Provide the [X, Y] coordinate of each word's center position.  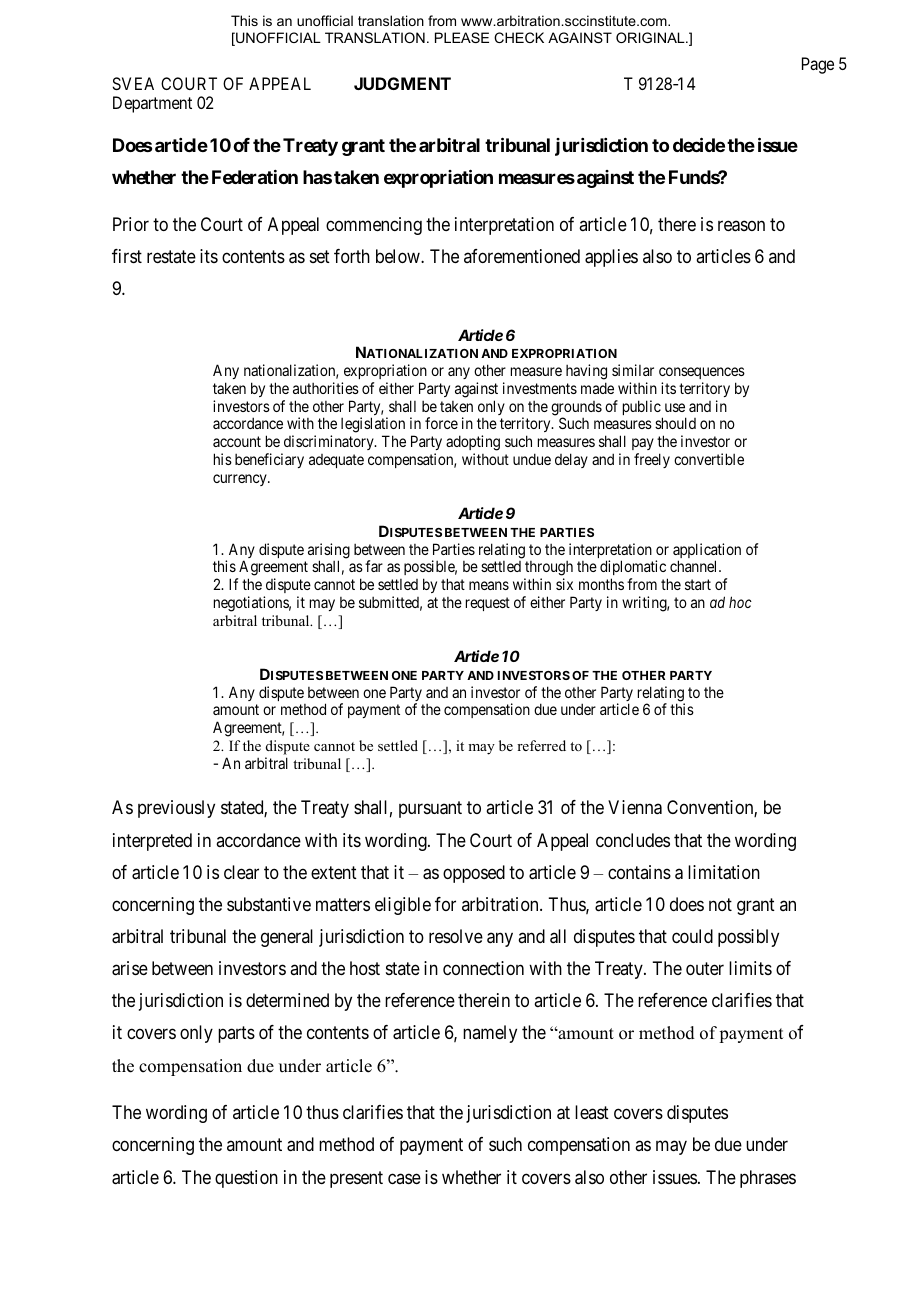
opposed [474, 874]
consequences [702, 373]
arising [329, 552]
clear [241, 872]
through [548, 570]
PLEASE [462, 37]
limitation [724, 872]
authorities [326, 388]
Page [818, 65]
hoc [740, 602]
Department [152, 104]
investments [540, 388]
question [246, 1179]
